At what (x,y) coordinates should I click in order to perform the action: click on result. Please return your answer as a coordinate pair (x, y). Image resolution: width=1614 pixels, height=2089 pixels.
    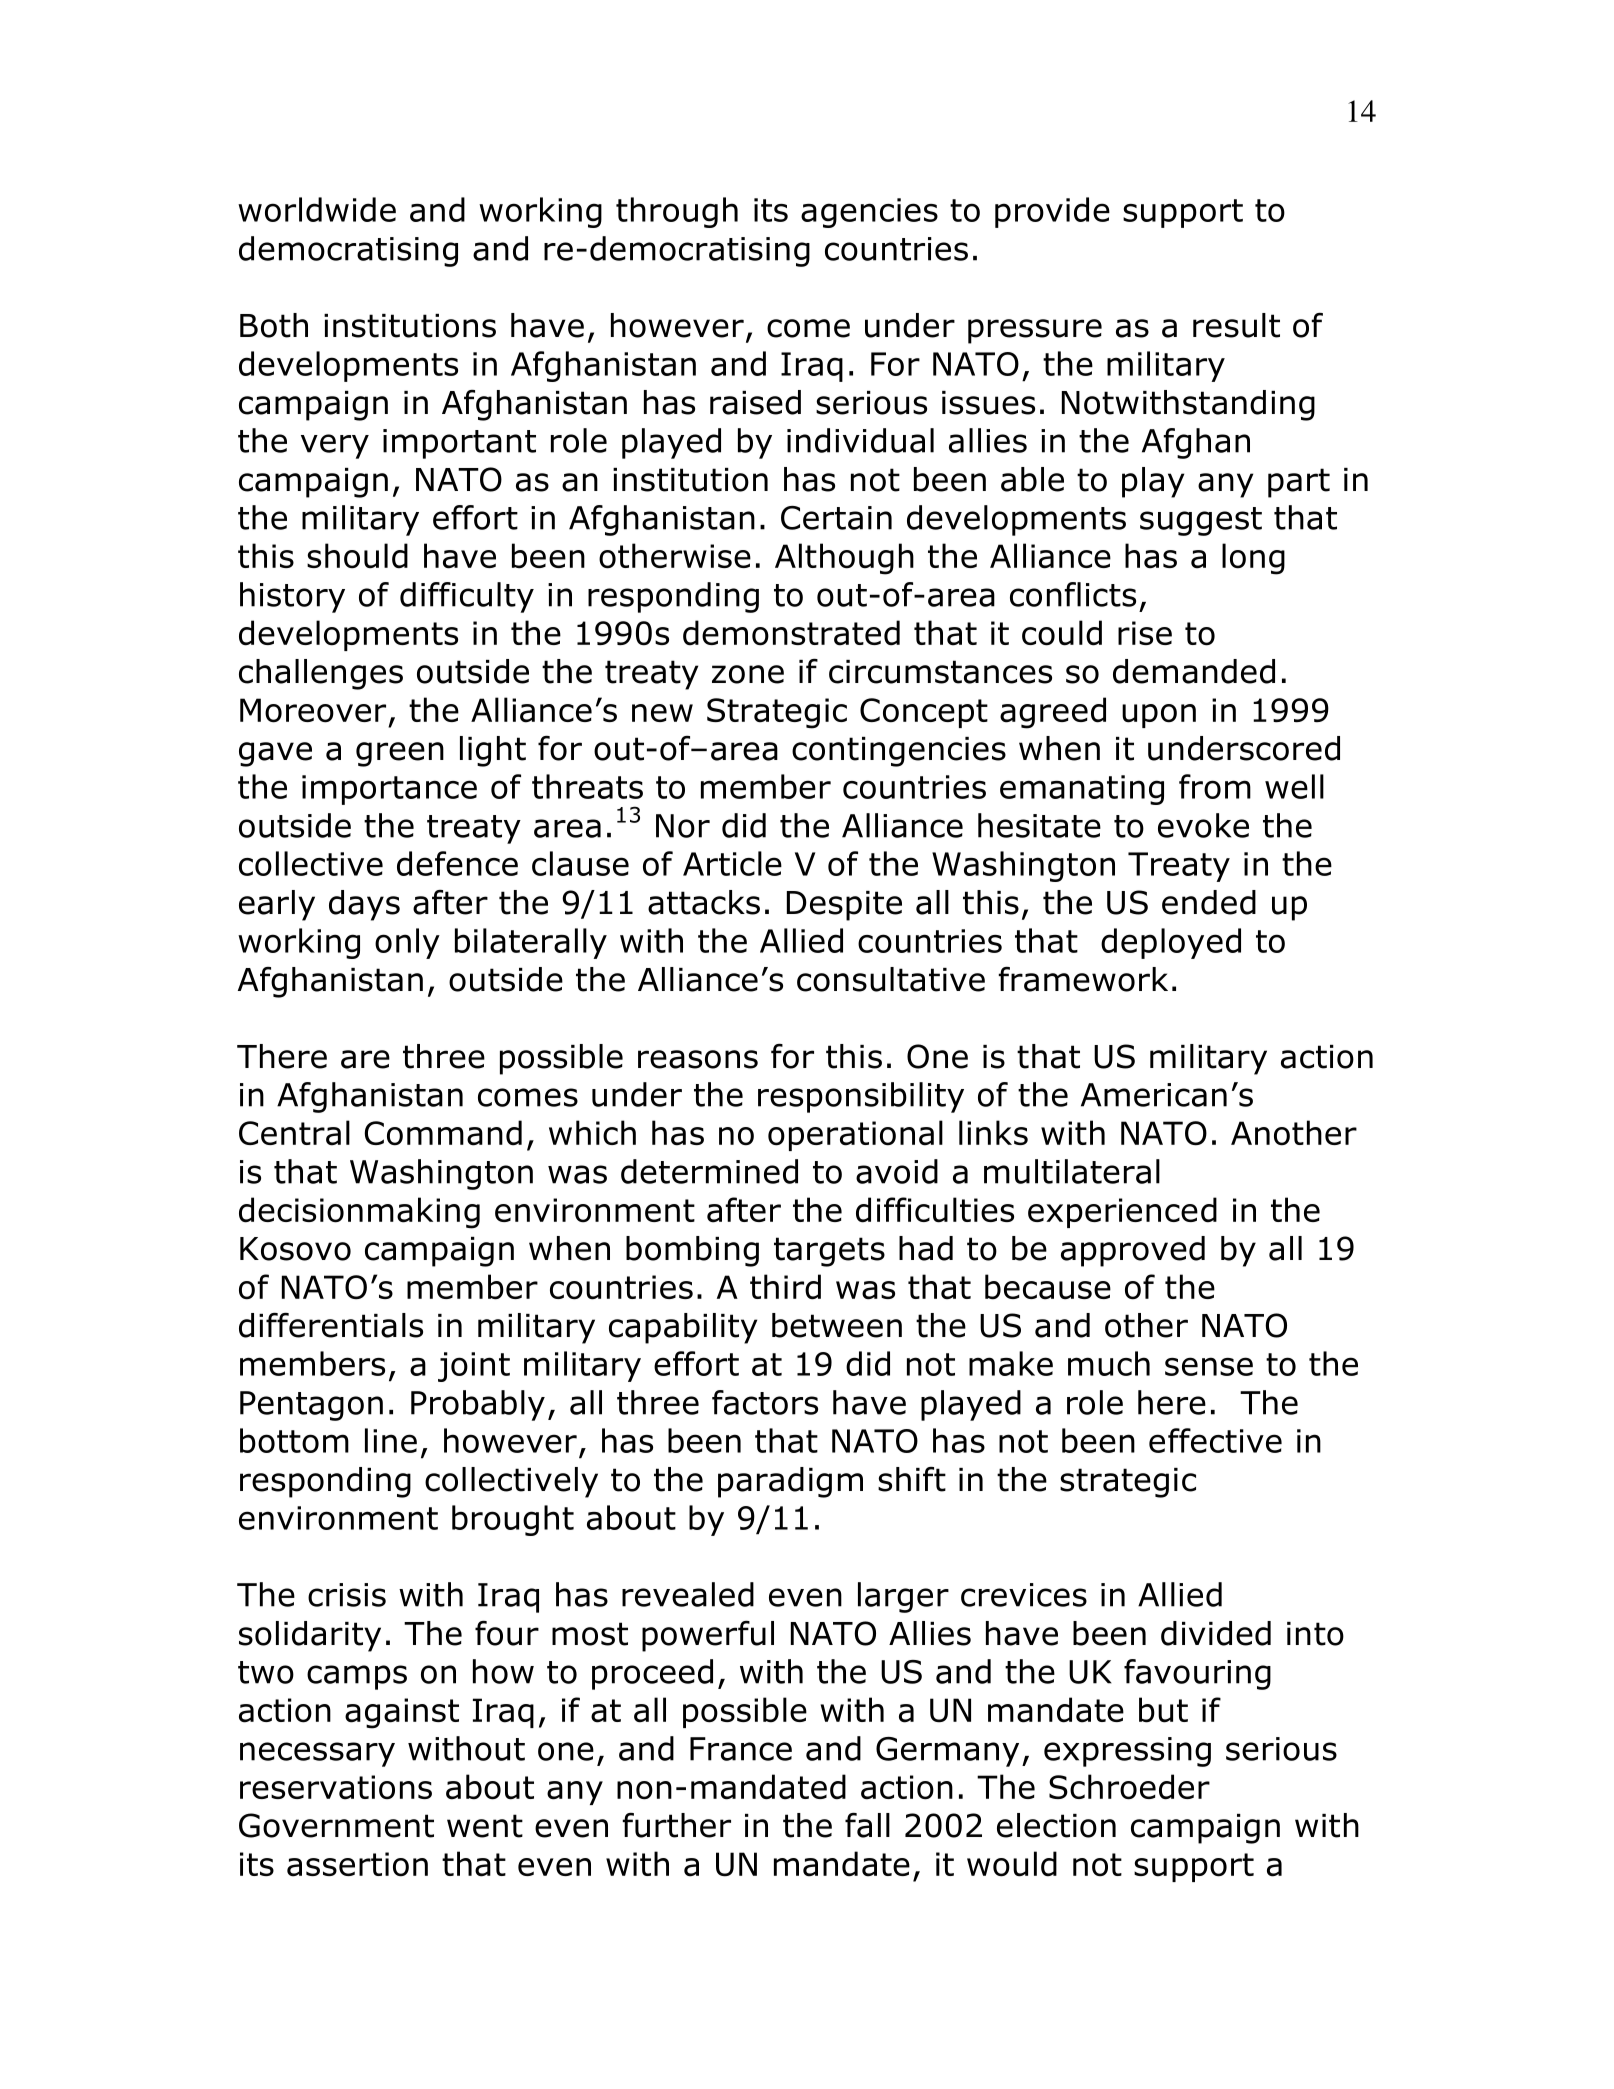
    Looking at the image, I should click on (1236, 325).
